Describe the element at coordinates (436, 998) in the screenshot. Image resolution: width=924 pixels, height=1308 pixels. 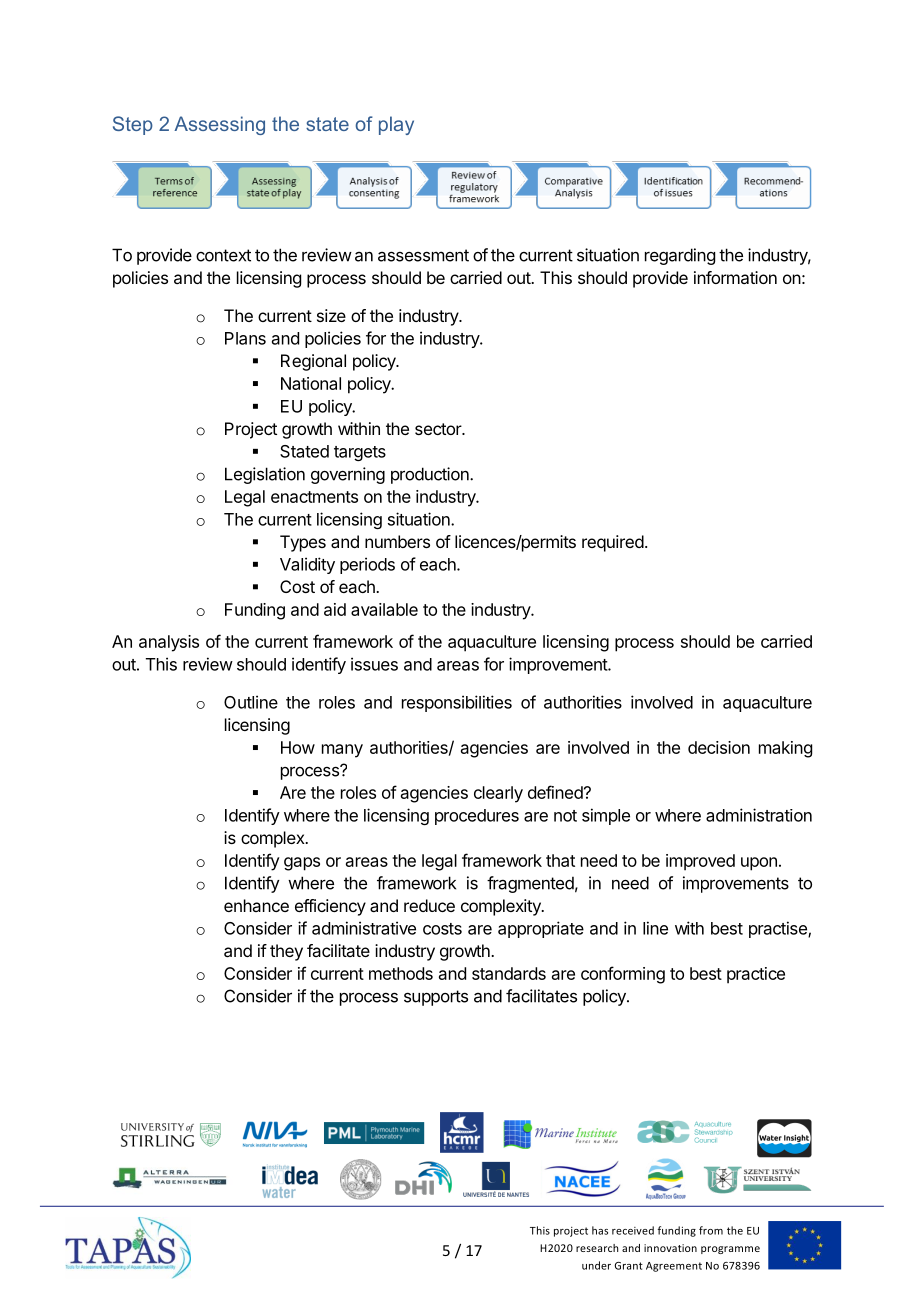
I see `supports` at that location.
